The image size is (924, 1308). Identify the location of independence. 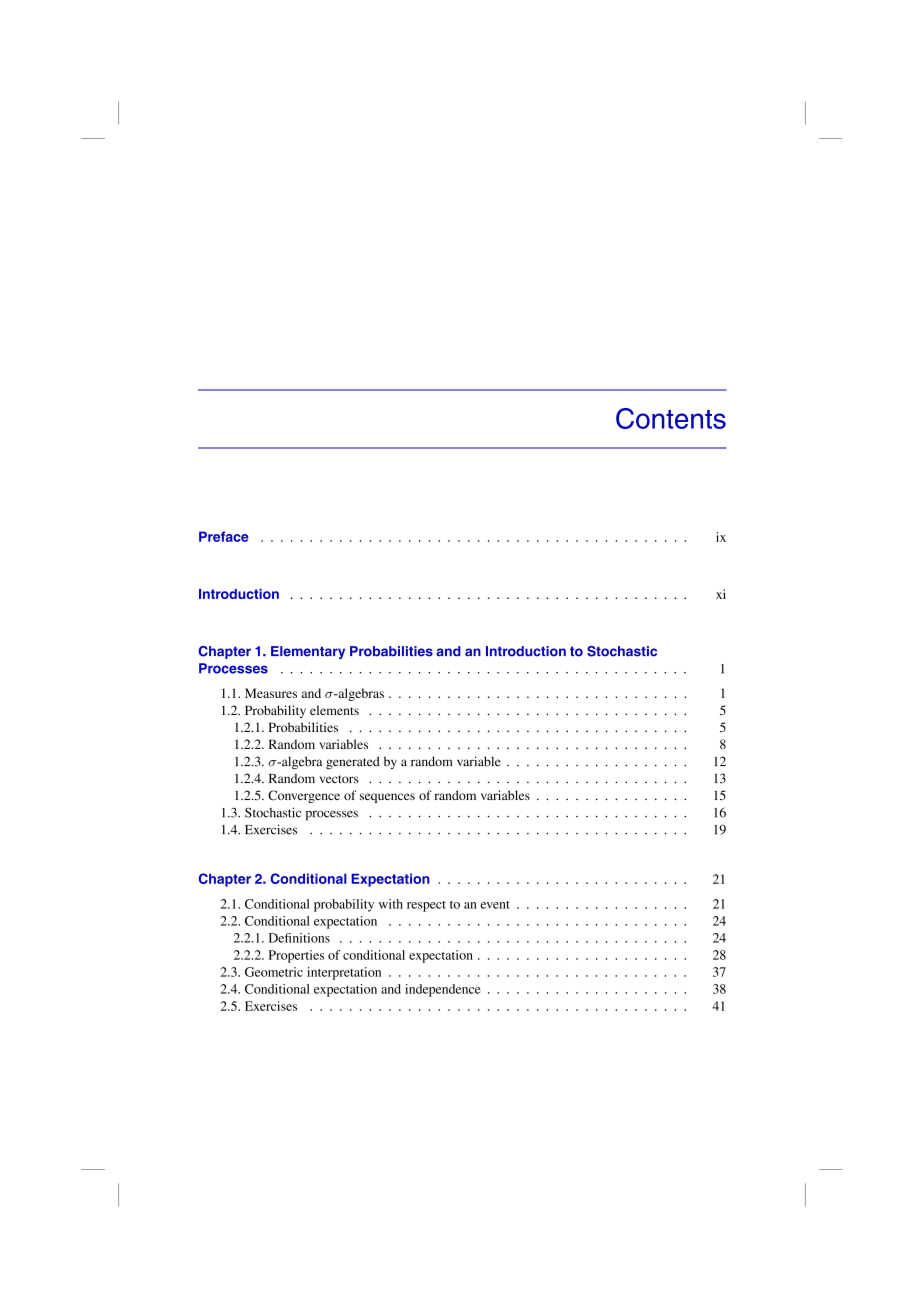
(443, 990).
